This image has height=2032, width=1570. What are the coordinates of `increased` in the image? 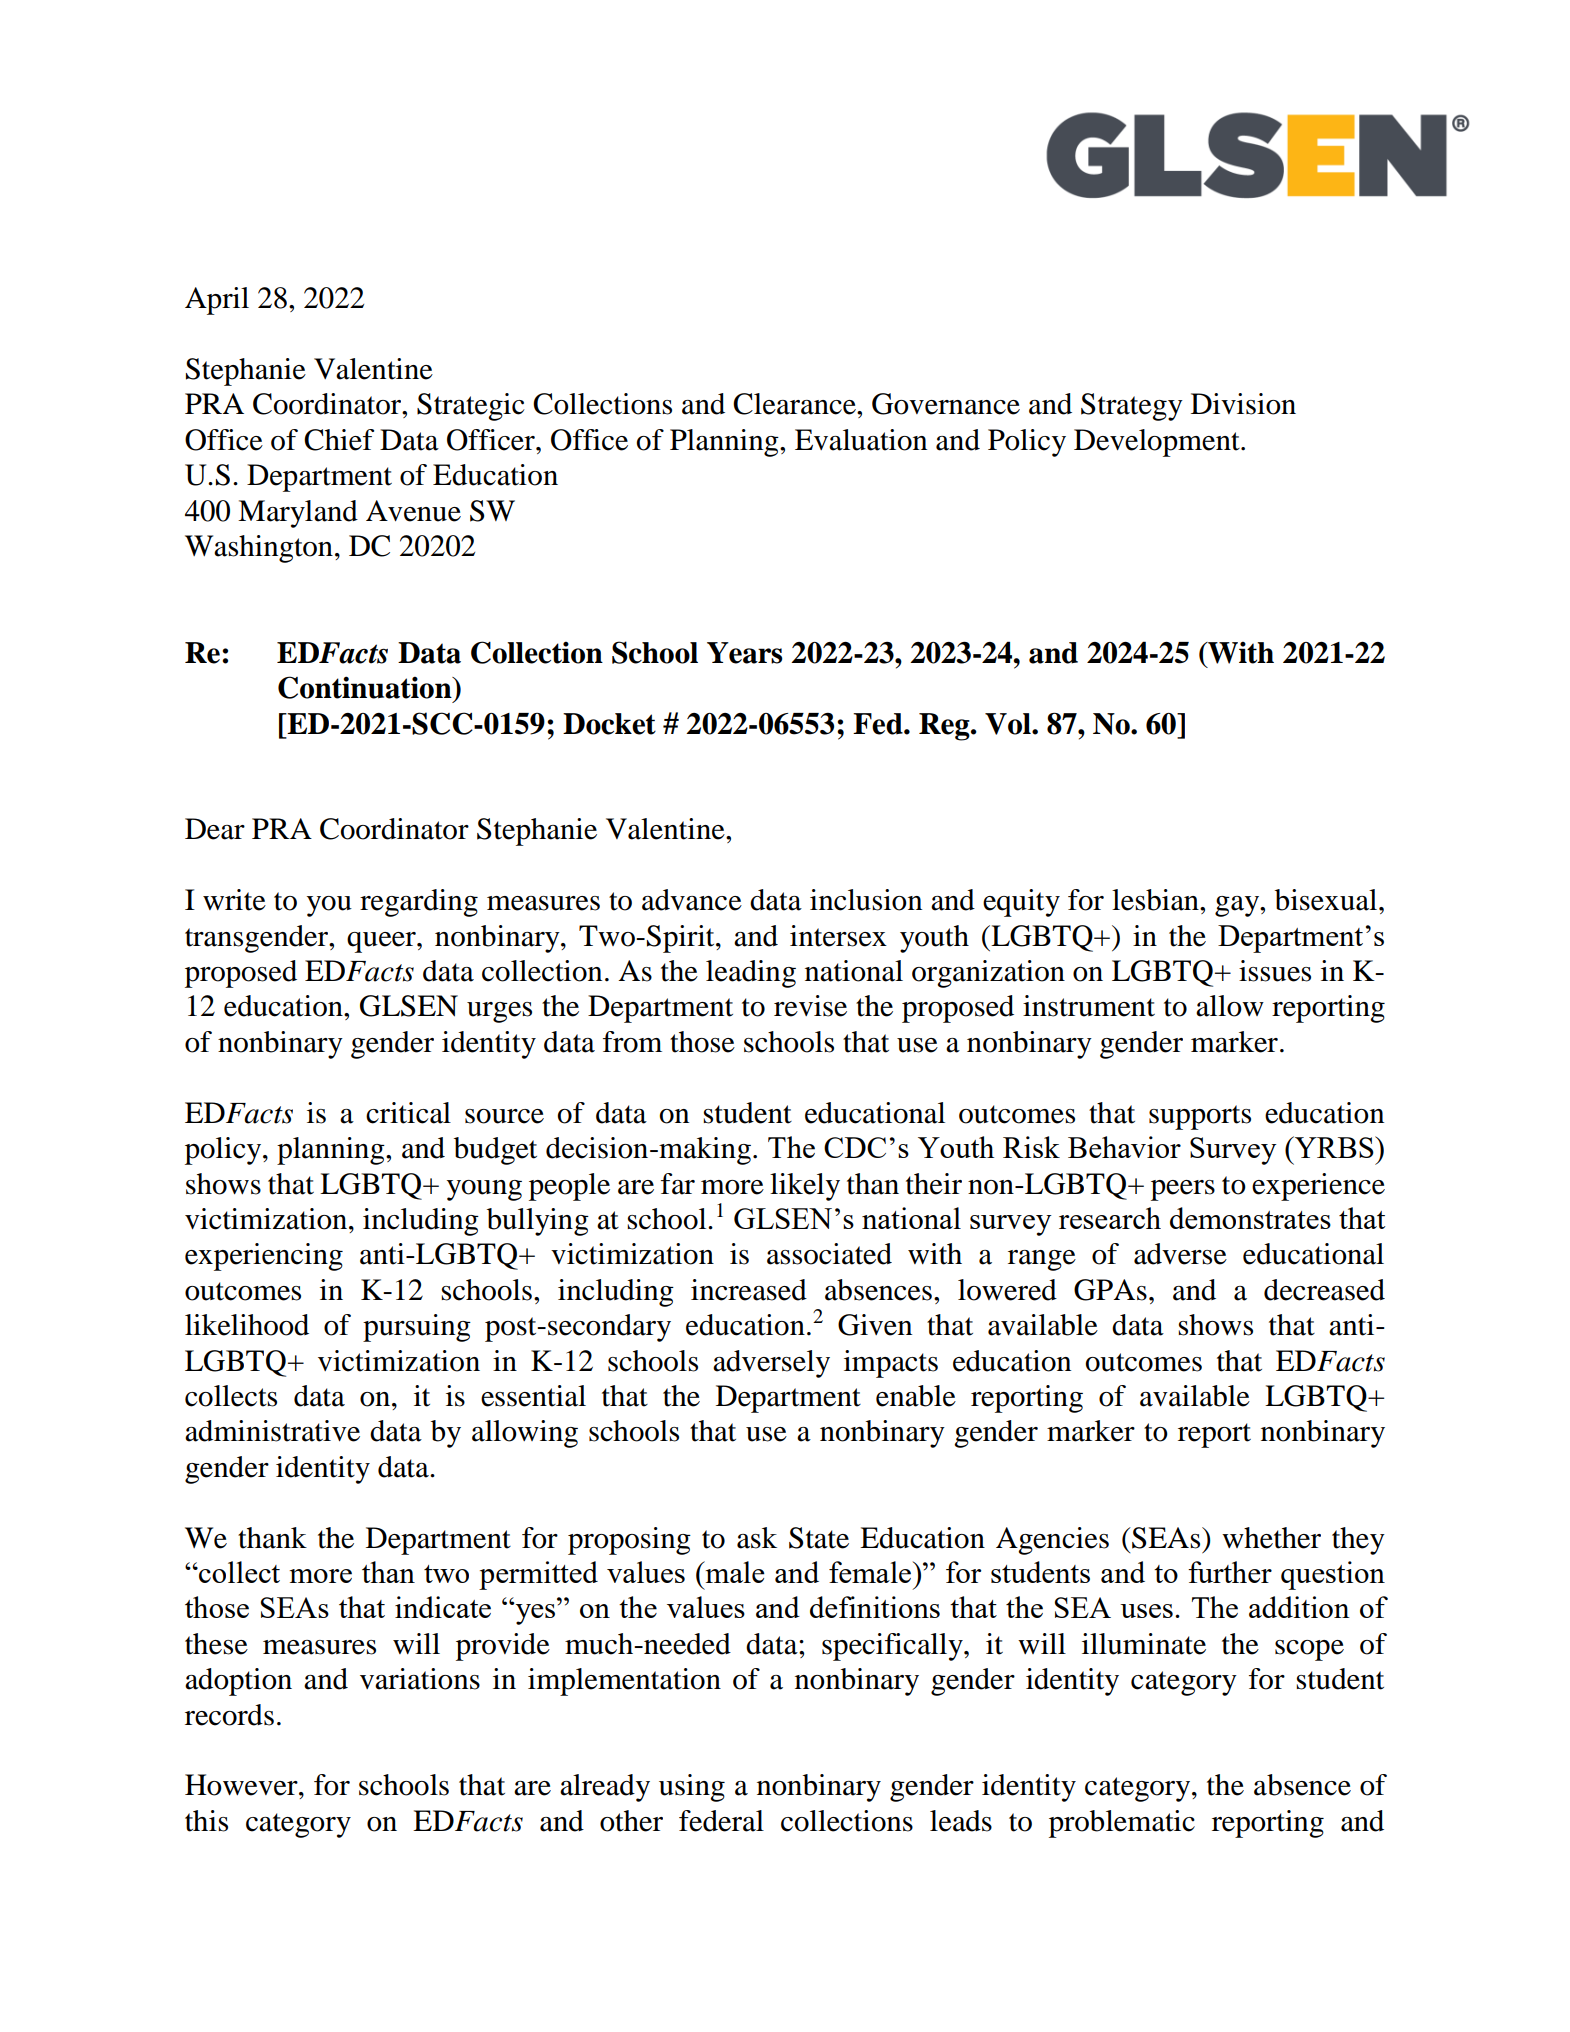 It's located at (749, 1290).
